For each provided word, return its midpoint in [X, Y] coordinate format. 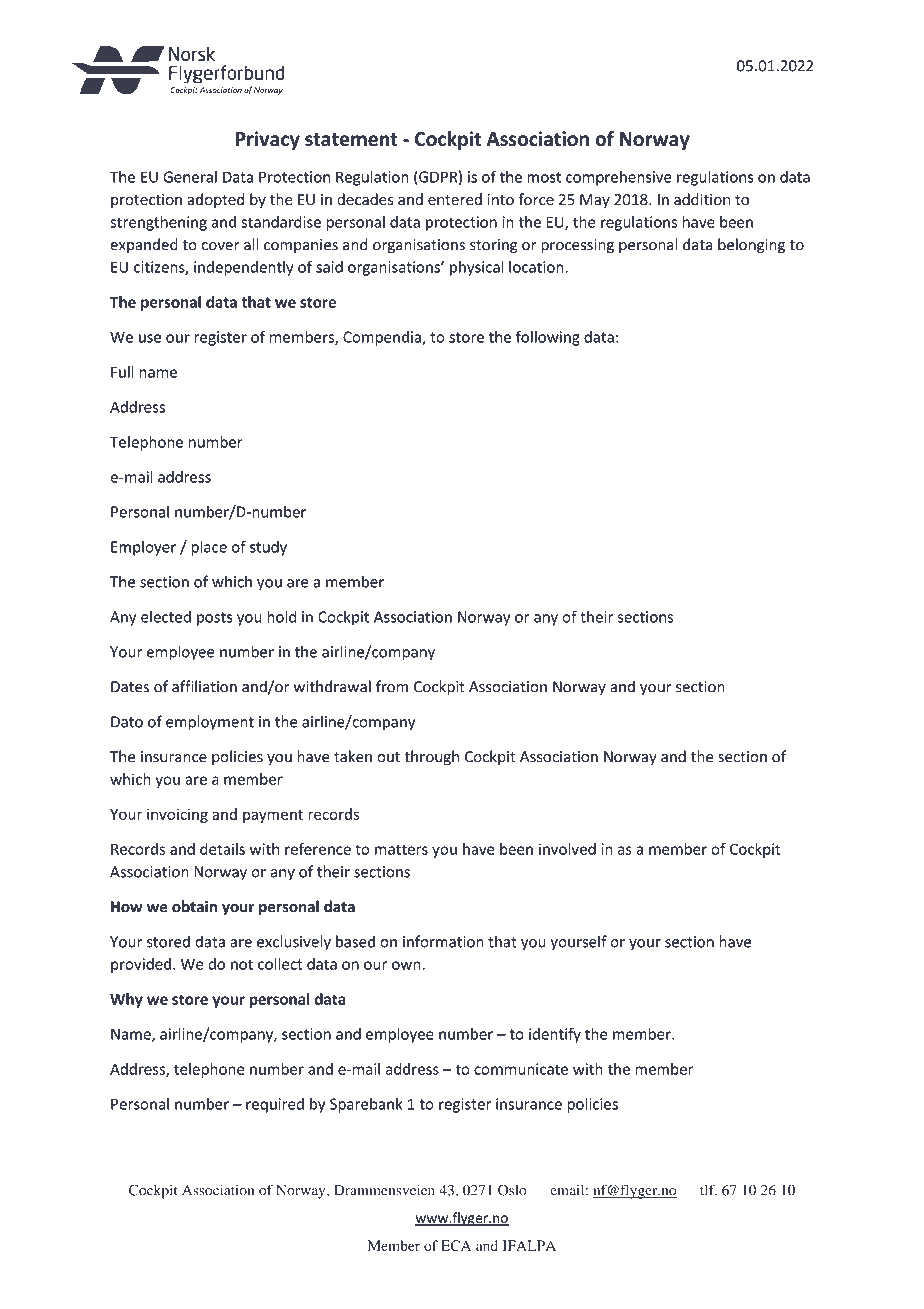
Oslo [512, 1190]
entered [455, 199]
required [275, 1105]
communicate [521, 1069]
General [190, 177]
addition [702, 199]
